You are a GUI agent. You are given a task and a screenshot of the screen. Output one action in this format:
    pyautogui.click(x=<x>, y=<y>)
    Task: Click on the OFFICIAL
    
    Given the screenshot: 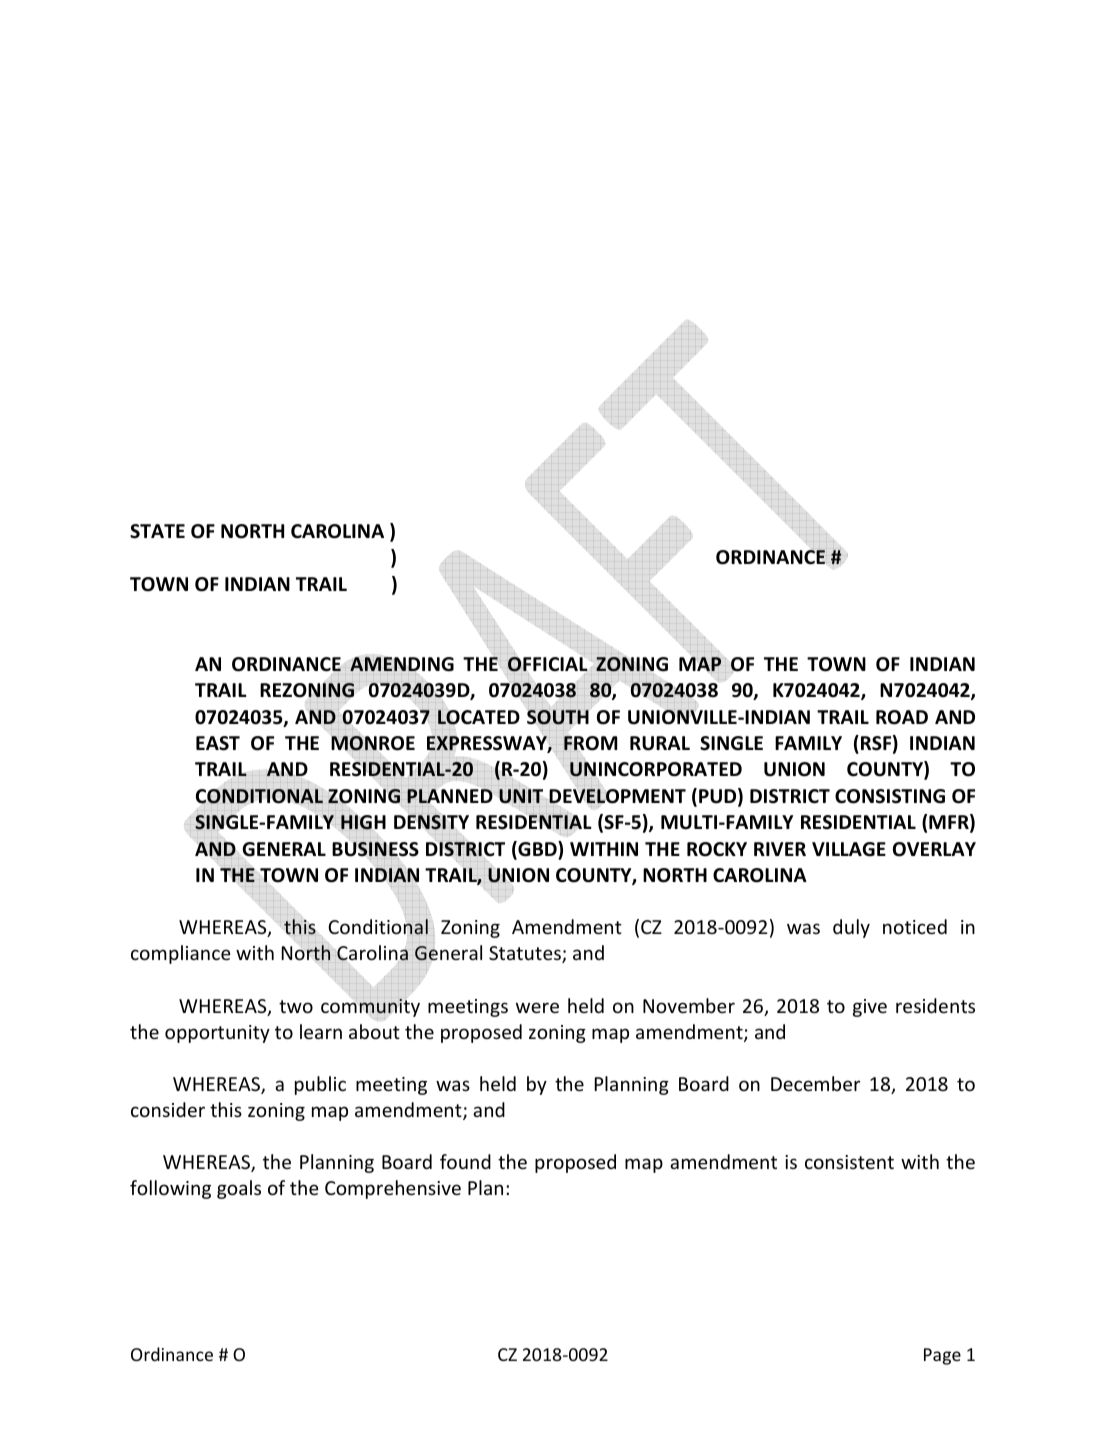 What is the action you would take?
    pyautogui.click(x=547, y=664)
